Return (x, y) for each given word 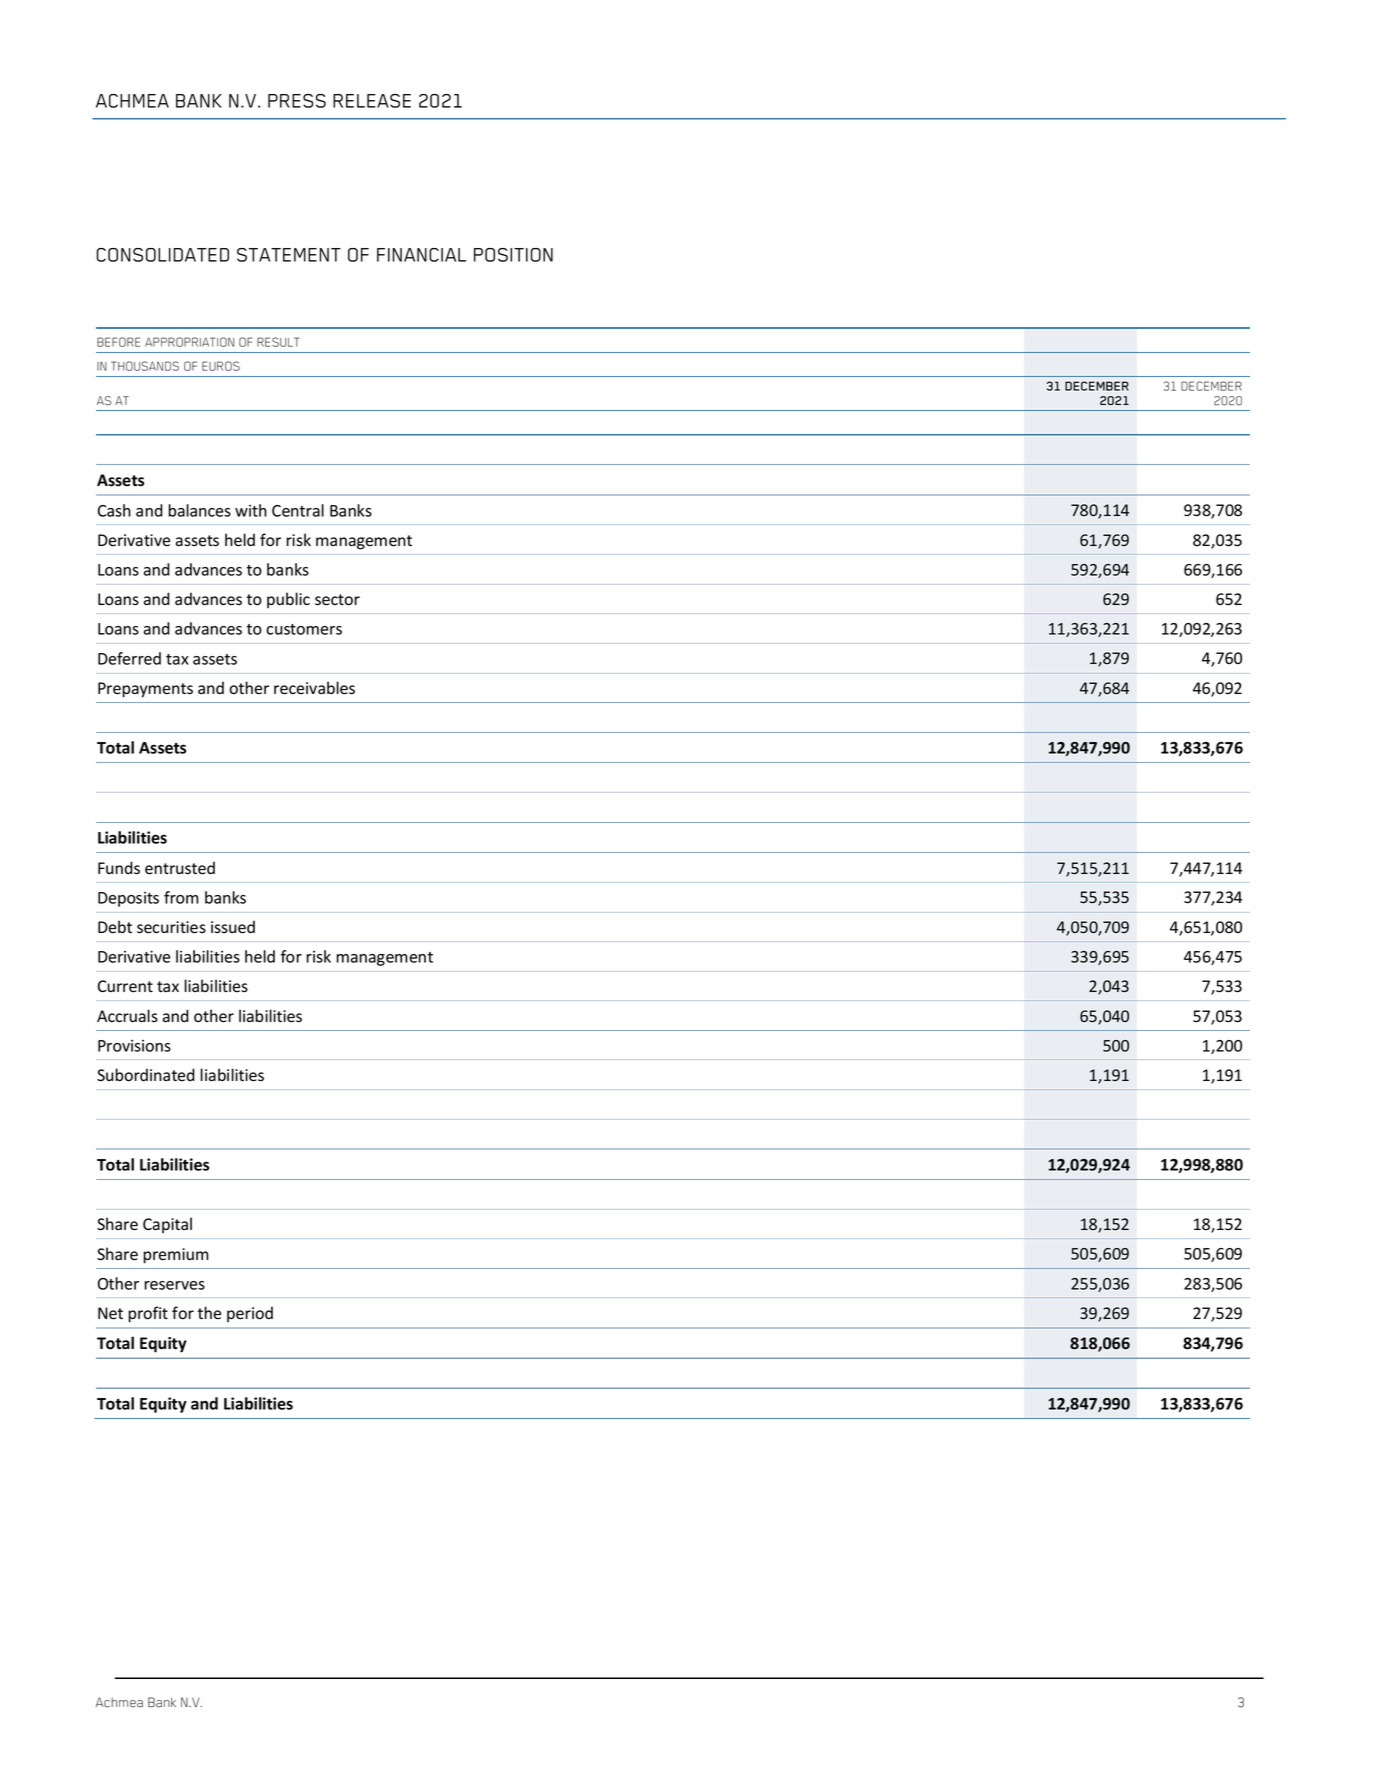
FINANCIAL (421, 255)
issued (233, 927)
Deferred (129, 658)
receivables (314, 688)
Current (125, 986)
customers (304, 629)
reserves (174, 1285)
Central (298, 510)
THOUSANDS (145, 366)
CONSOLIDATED (163, 255)
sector (337, 600)
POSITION (513, 255)
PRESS (297, 101)
